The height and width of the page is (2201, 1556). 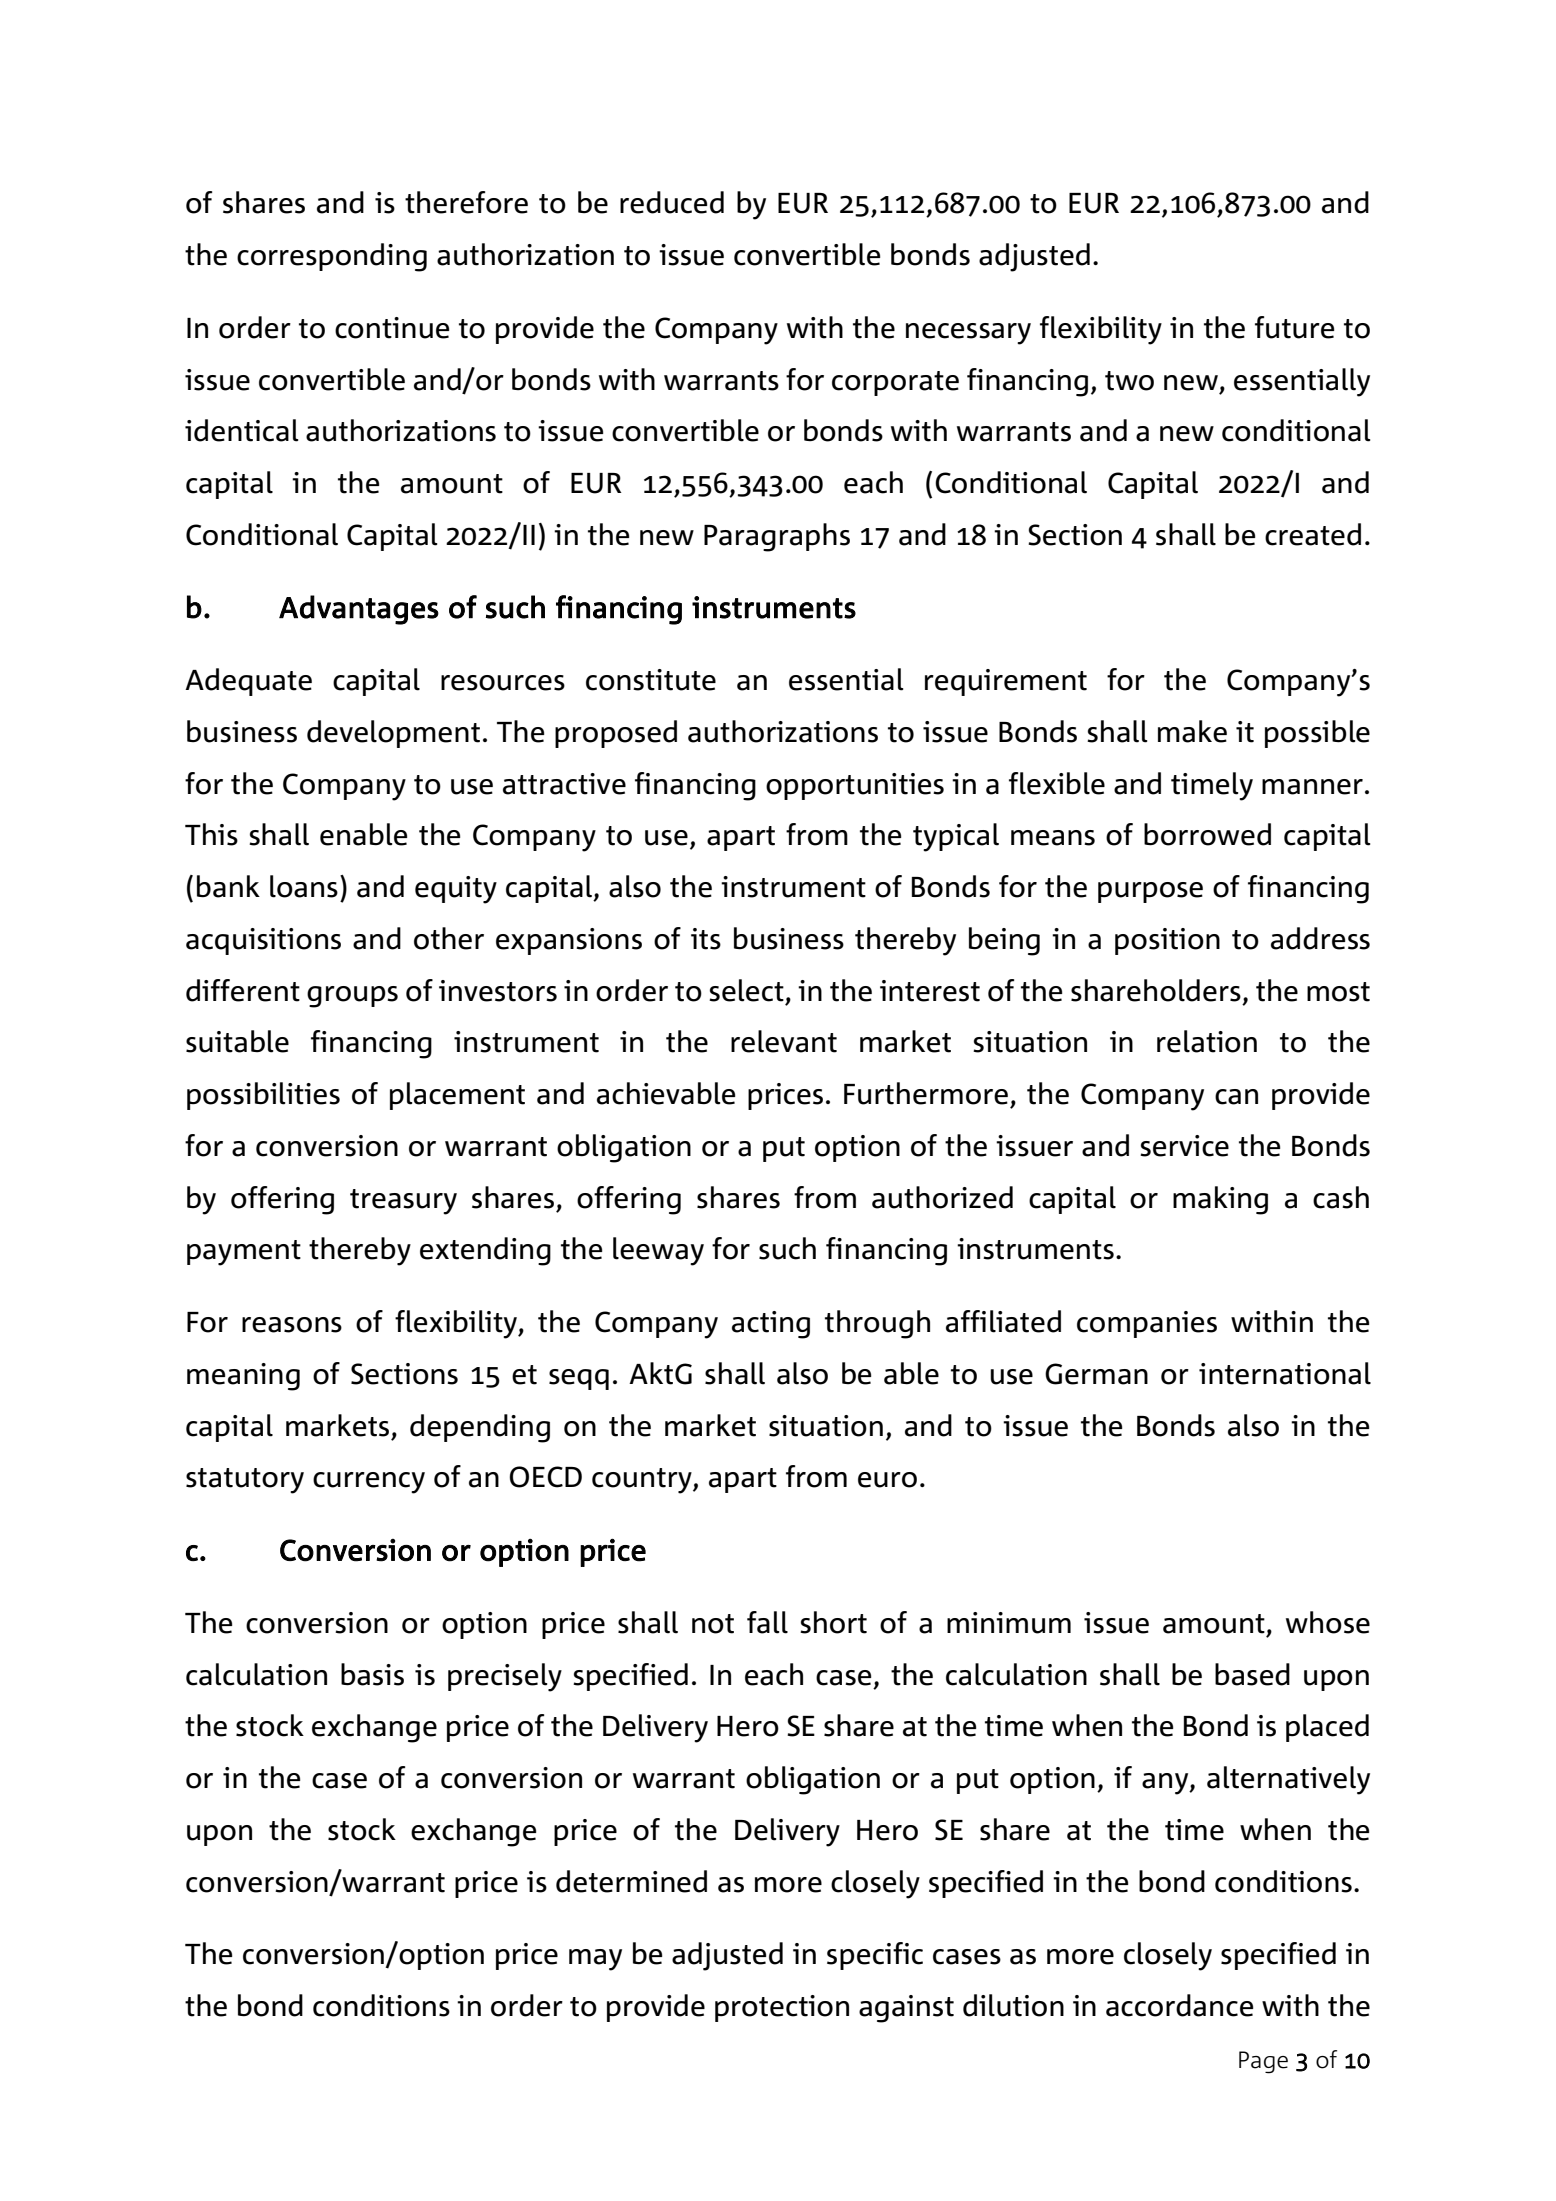 What do you see at coordinates (784, 1041) in the page?
I see `relevant` at bounding box center [784, 1041].
